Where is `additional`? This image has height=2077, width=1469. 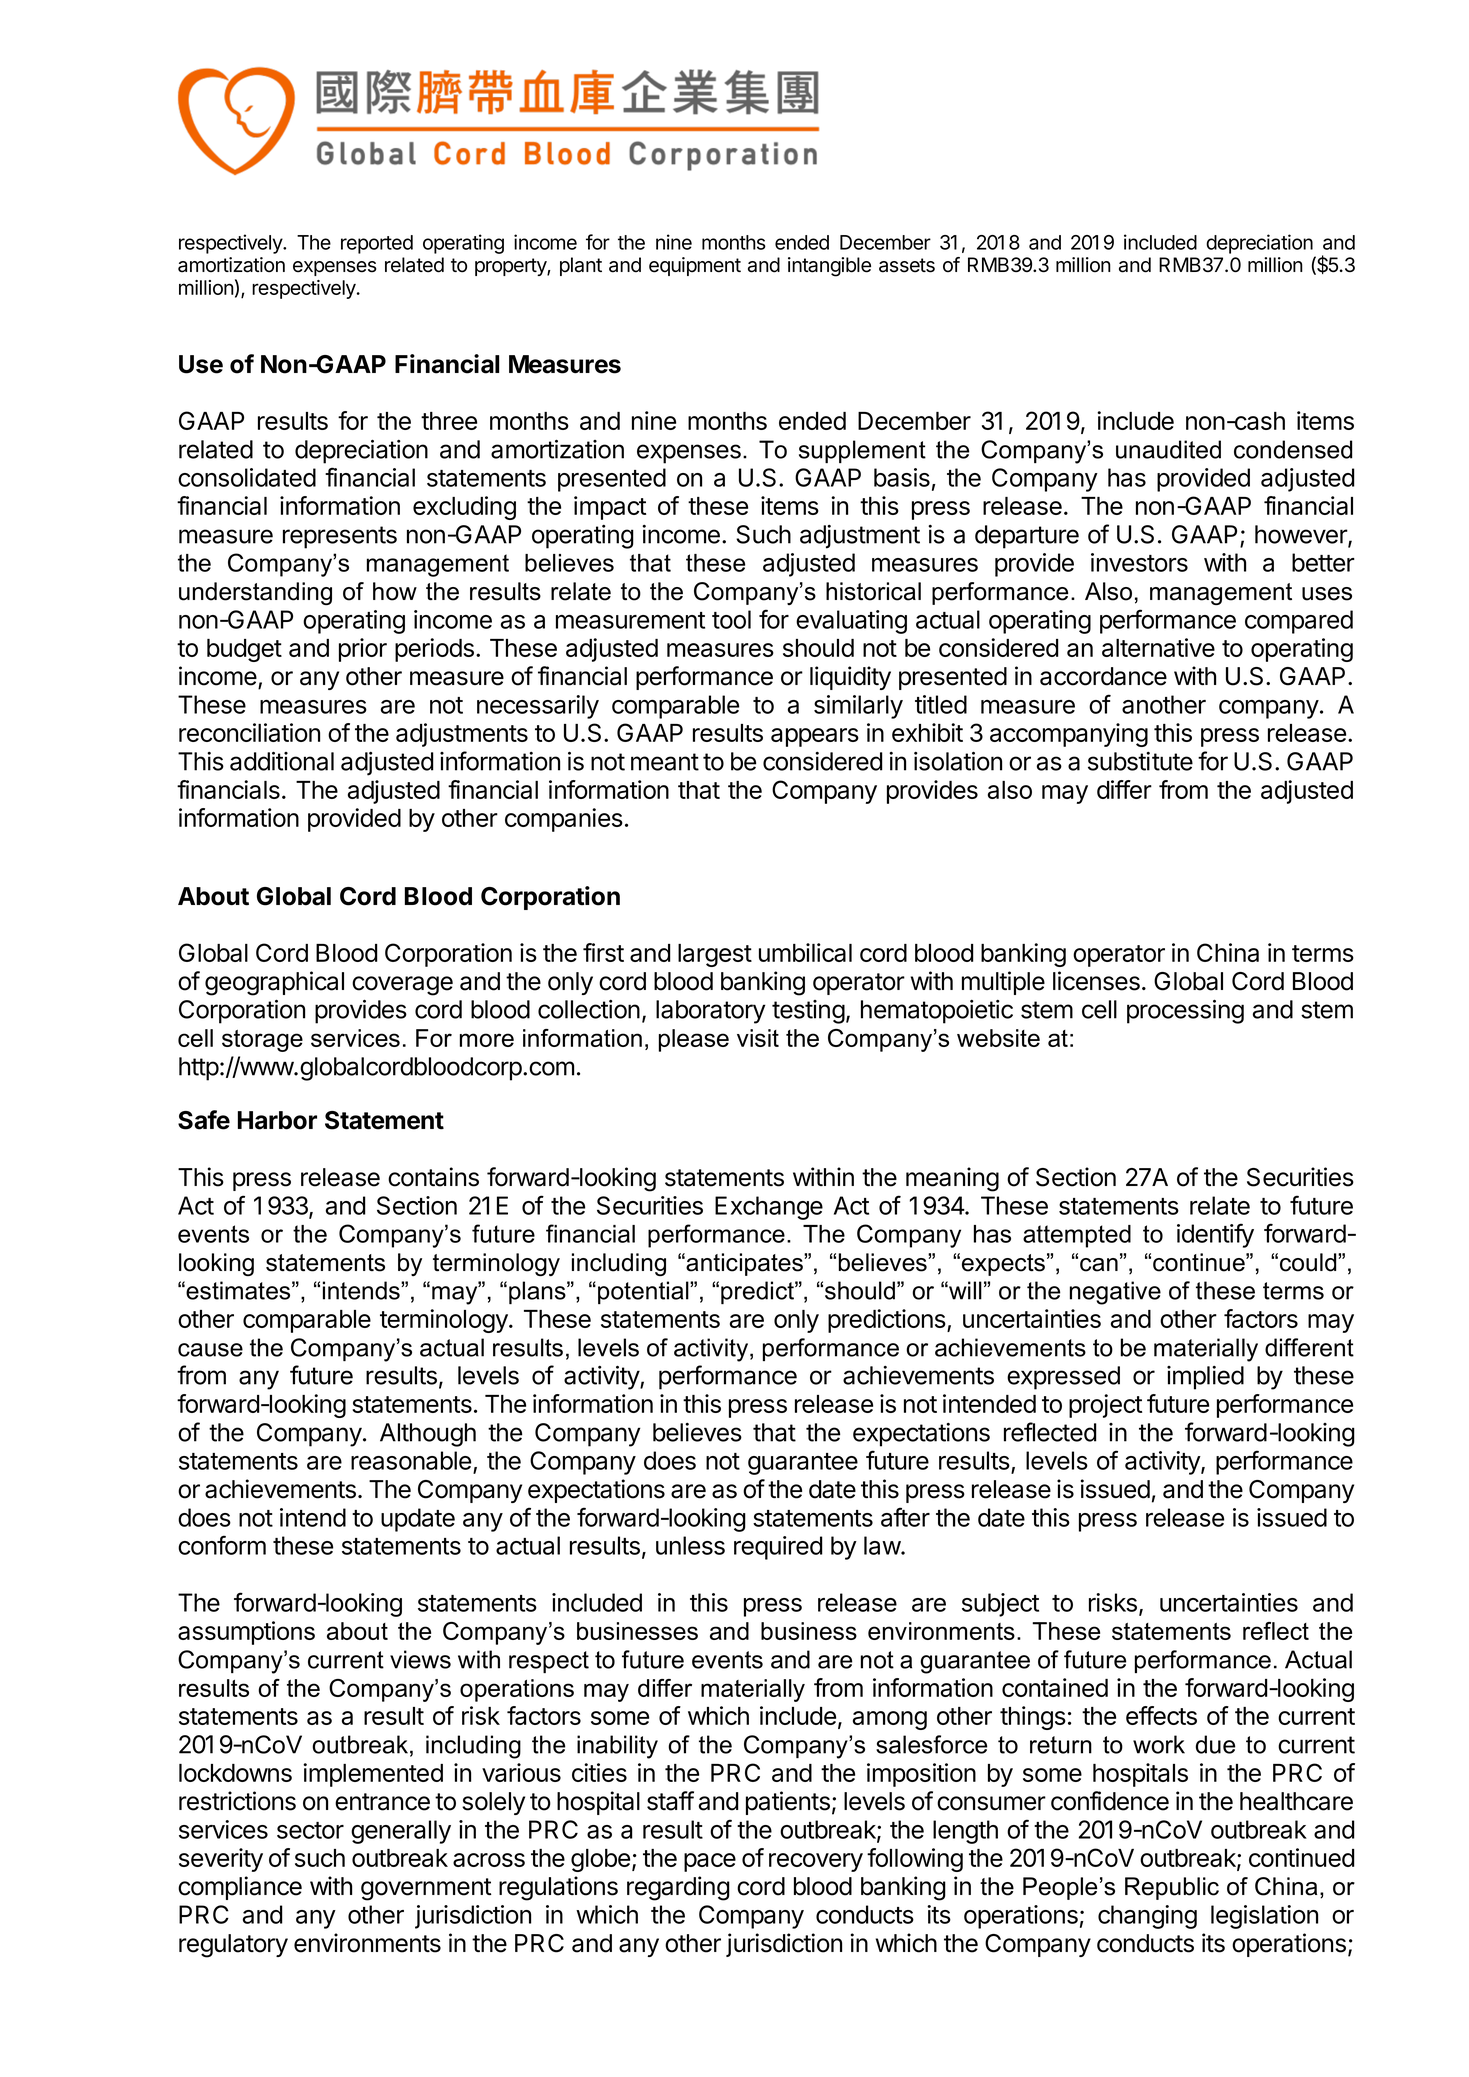 additional is located at coordinates (282, 761).
